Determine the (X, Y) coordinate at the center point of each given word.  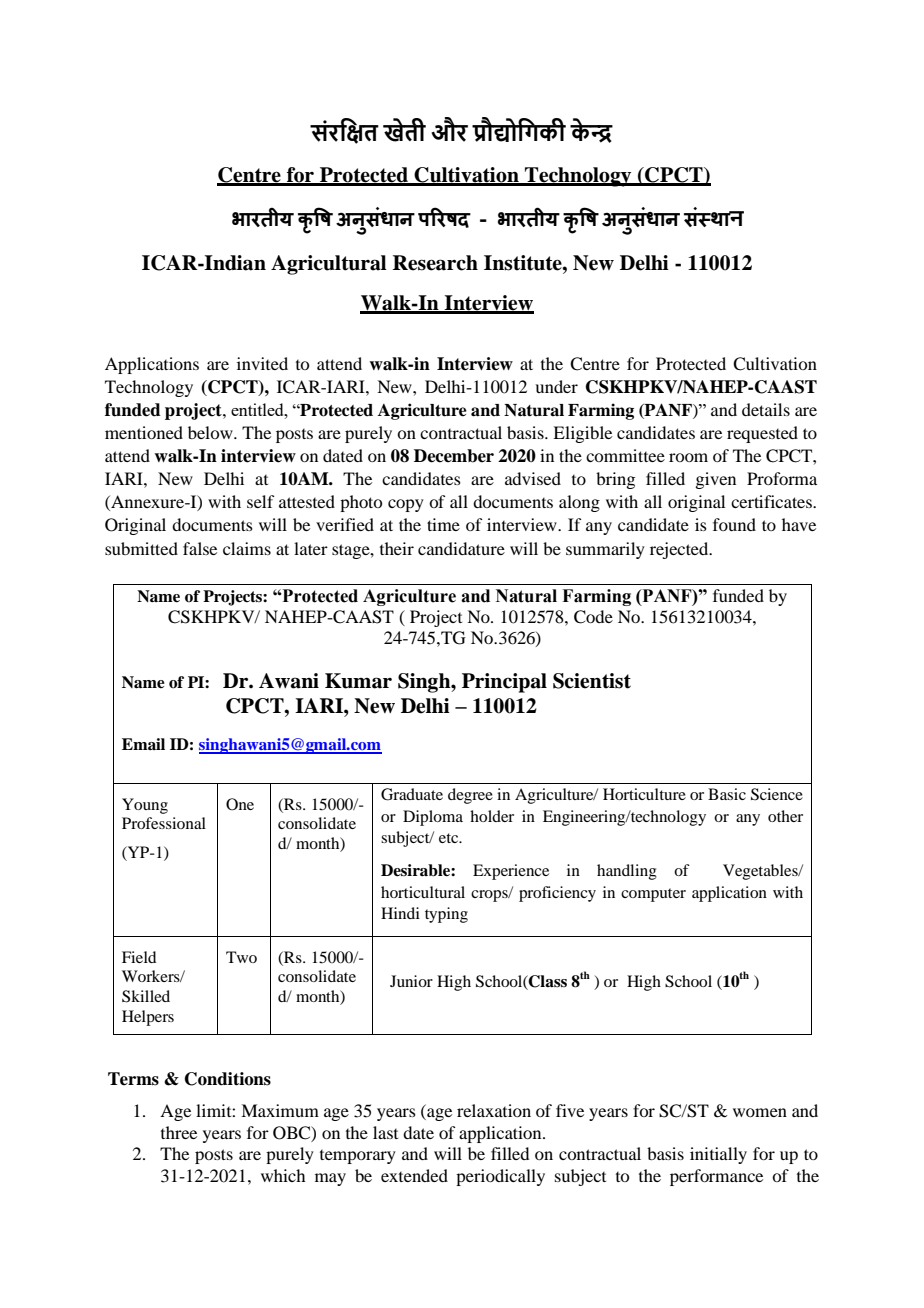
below (211, 432)
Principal (504, 683)
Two (241, 957)
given (715, 480)
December (454, 456)
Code (593, 617)
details (766, 409)
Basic (727, 794)
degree (470, 796)
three (179, 1132)
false (200, 548)
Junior (411, 981)
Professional (164, 823)
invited (262, 363)
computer (653, 895)
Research (435, 263)
